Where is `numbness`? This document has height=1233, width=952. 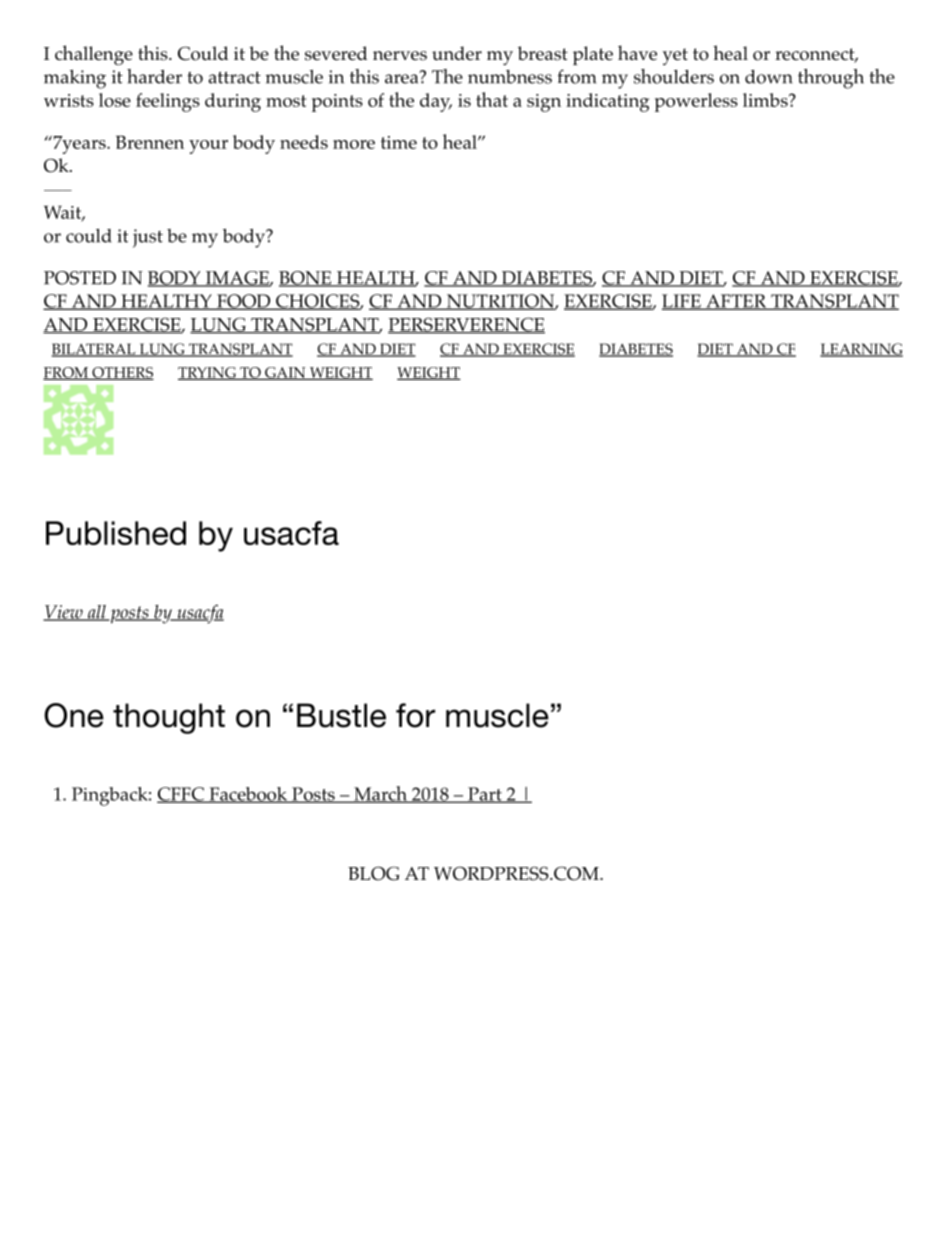 numbness is located at coordinates (510, 77).
